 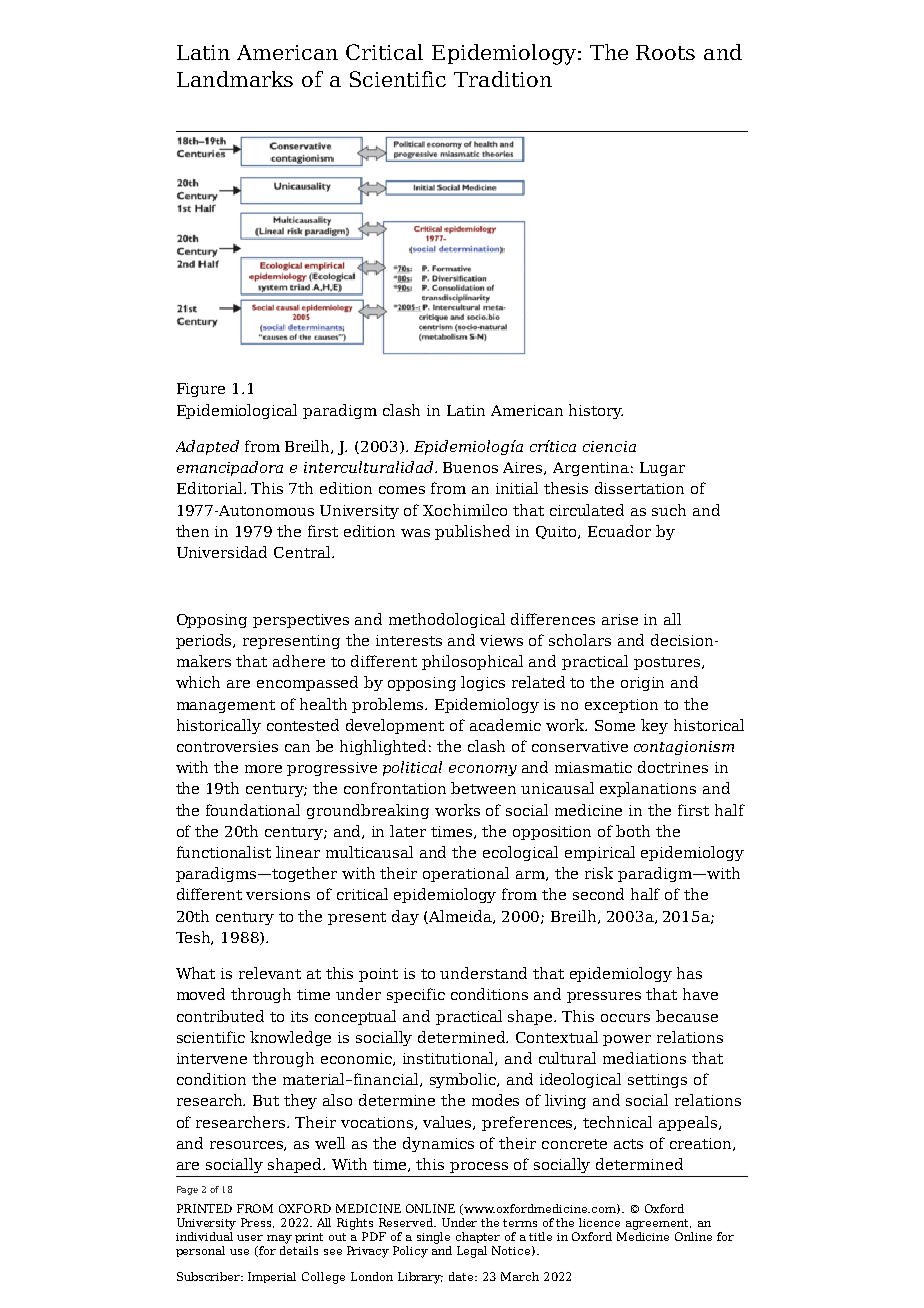 What do you see at coordinates (503, 79) in the screenshot?
I see `Tradition` at bounding box center [503, 79].
